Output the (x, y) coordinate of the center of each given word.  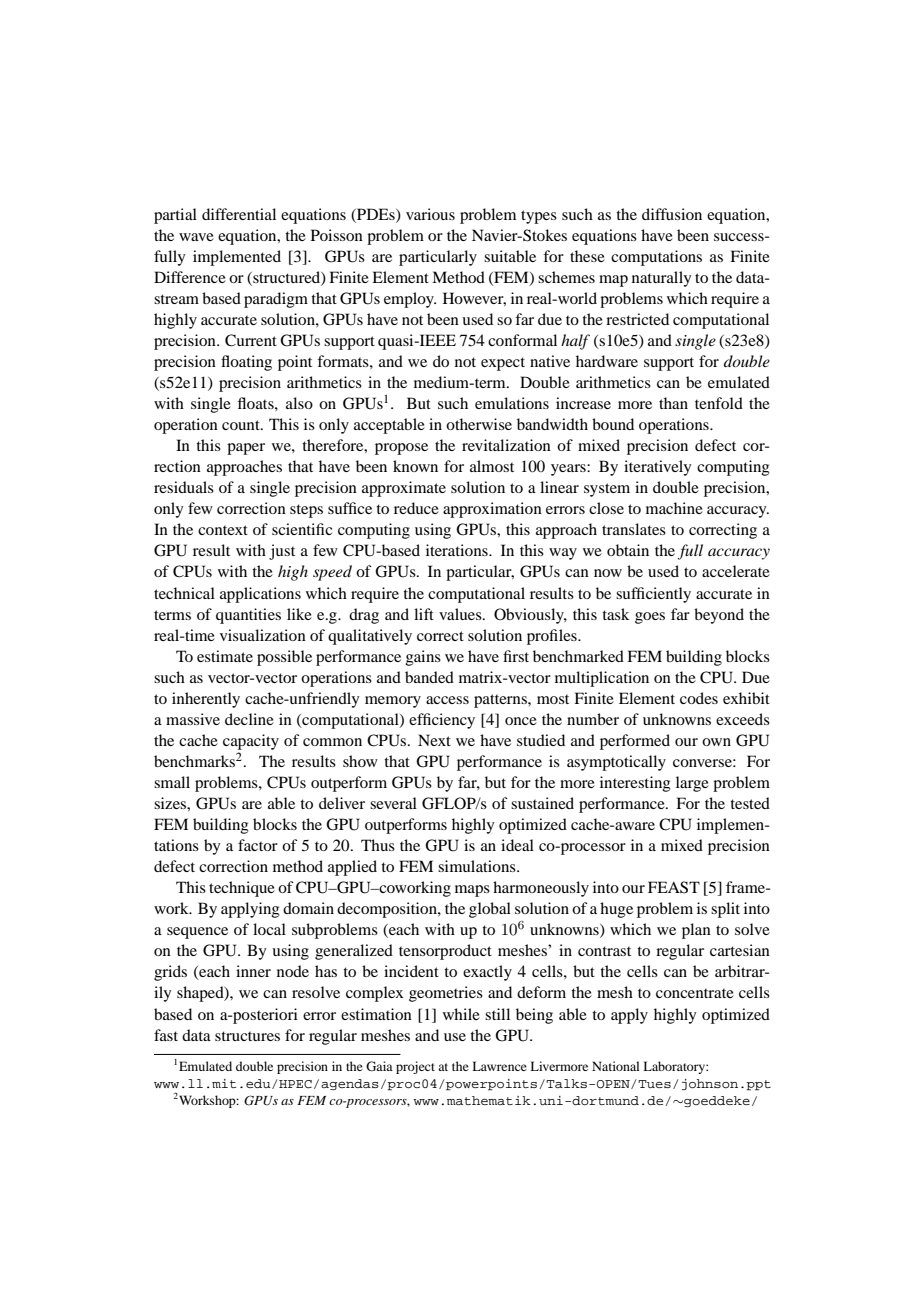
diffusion (672, 214)
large (692, 784)
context (223, 530)
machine (674, 508)
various (430, 214)
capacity (251, 742)
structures (247, 1036)
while (461, 1014)
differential (239, 214)
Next (434, 740)
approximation (492, 510)
